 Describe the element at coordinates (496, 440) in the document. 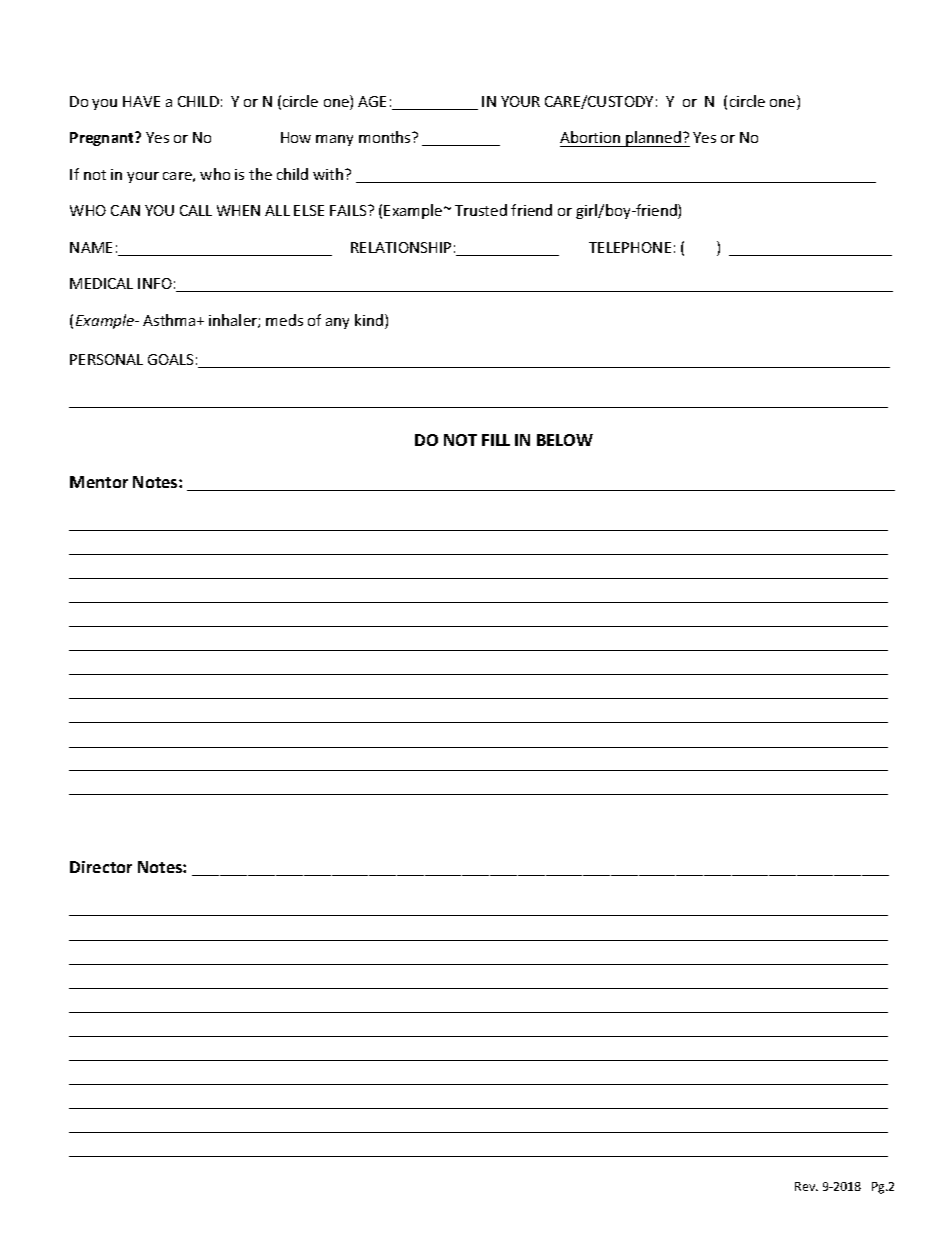

I see `FILL` at that location.
